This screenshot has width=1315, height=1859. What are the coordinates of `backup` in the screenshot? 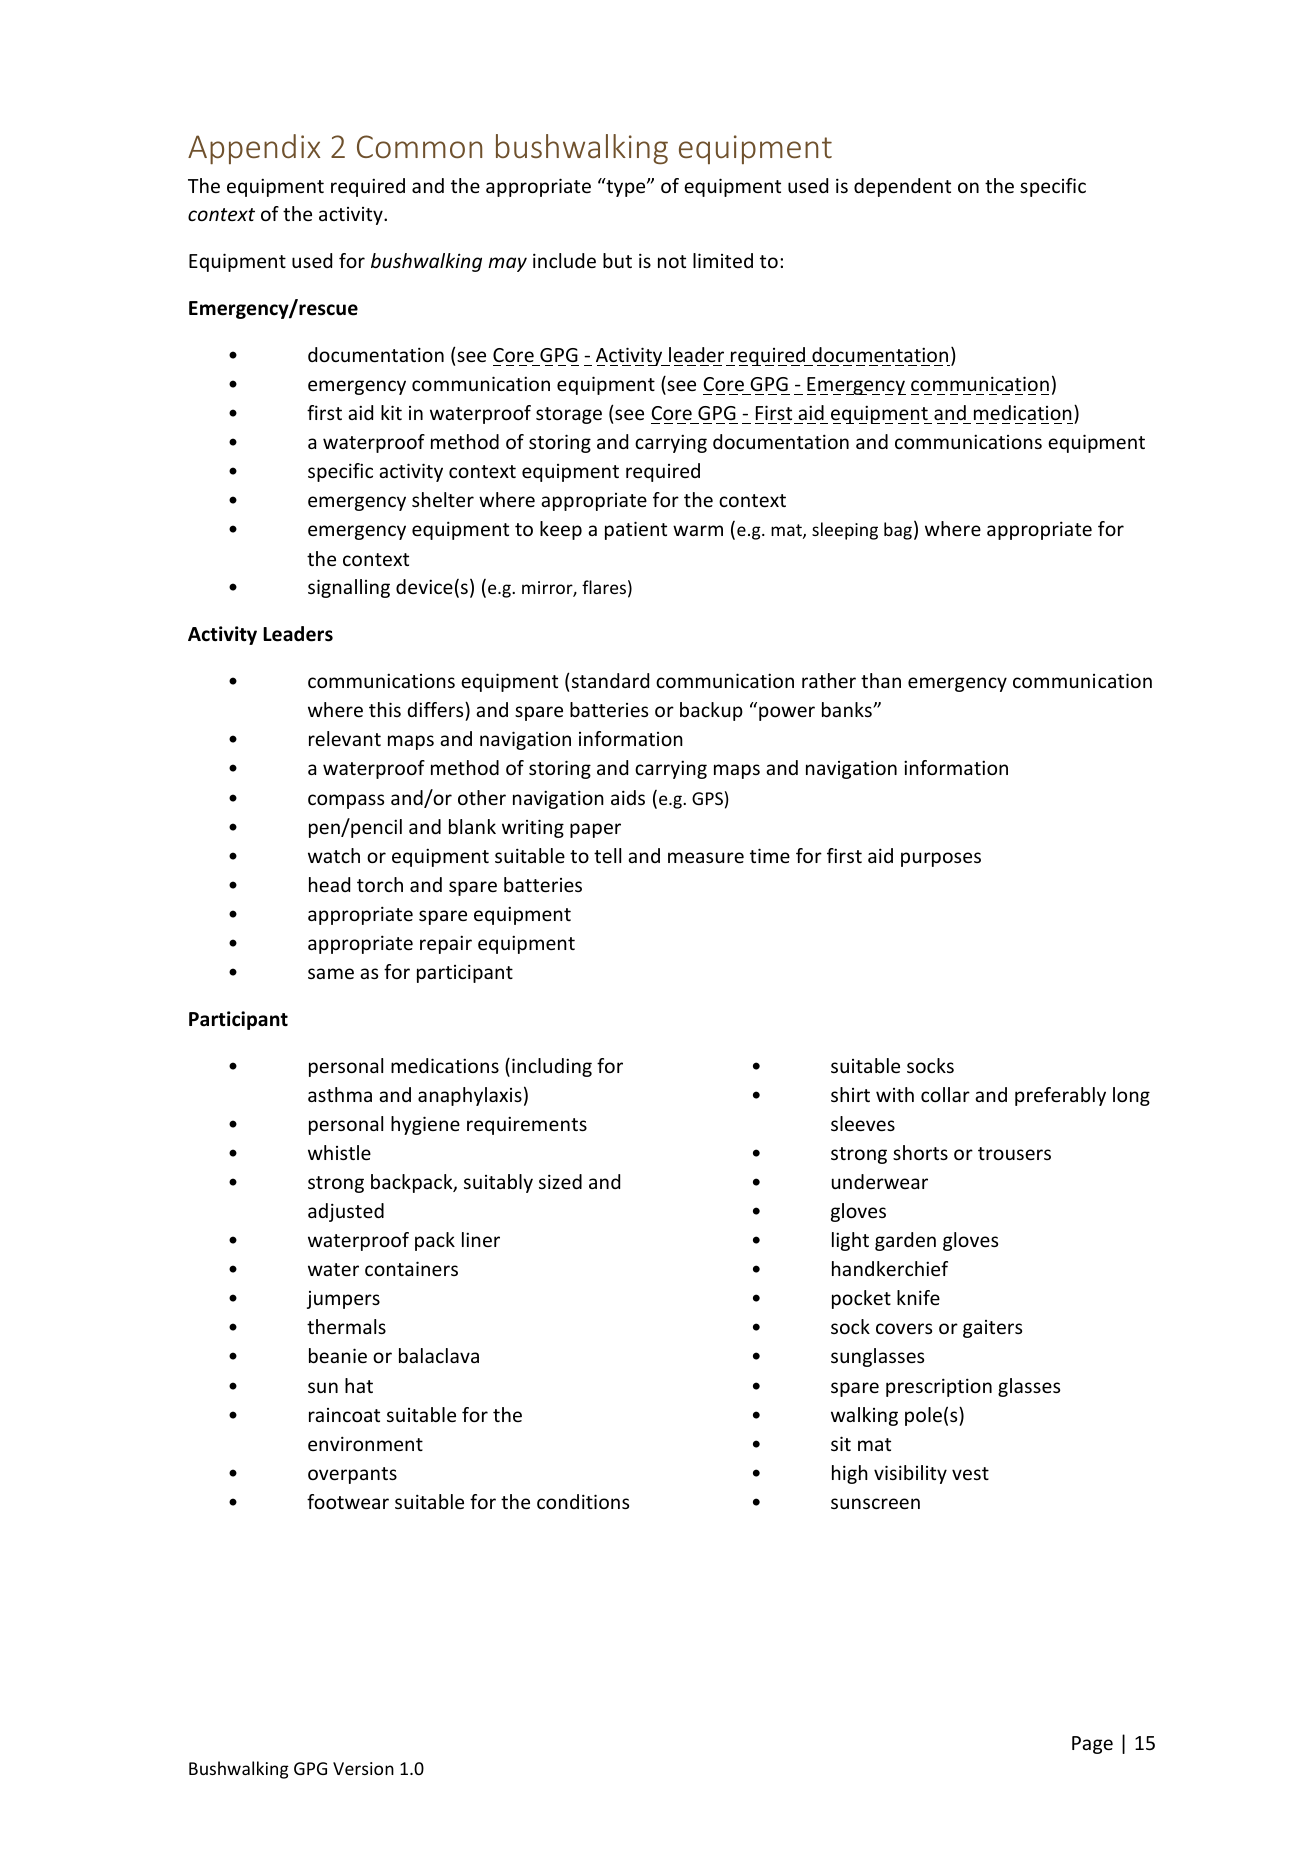 It's located at (711, 711).
